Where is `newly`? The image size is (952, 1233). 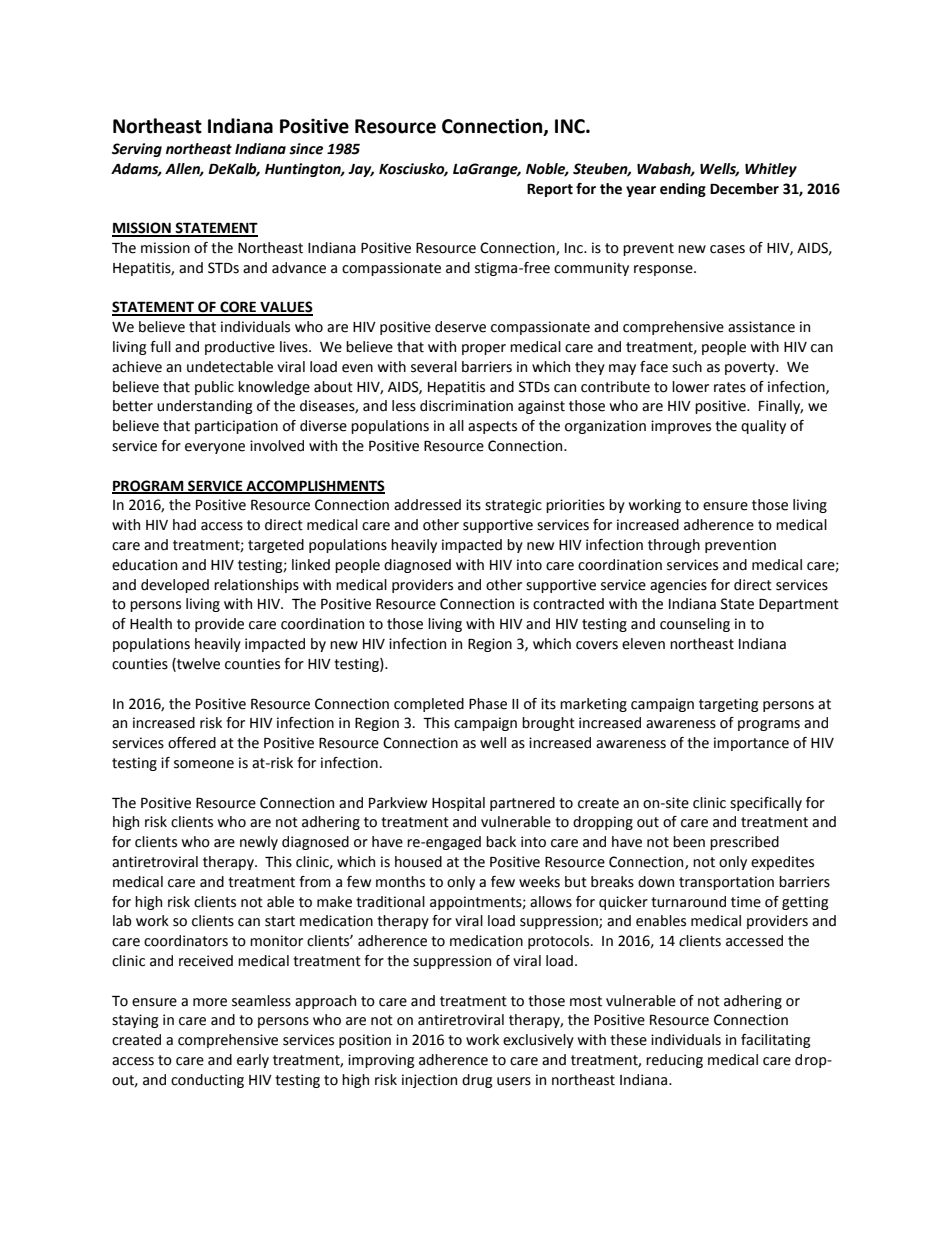
newly is located at coordinates (259, 843).
